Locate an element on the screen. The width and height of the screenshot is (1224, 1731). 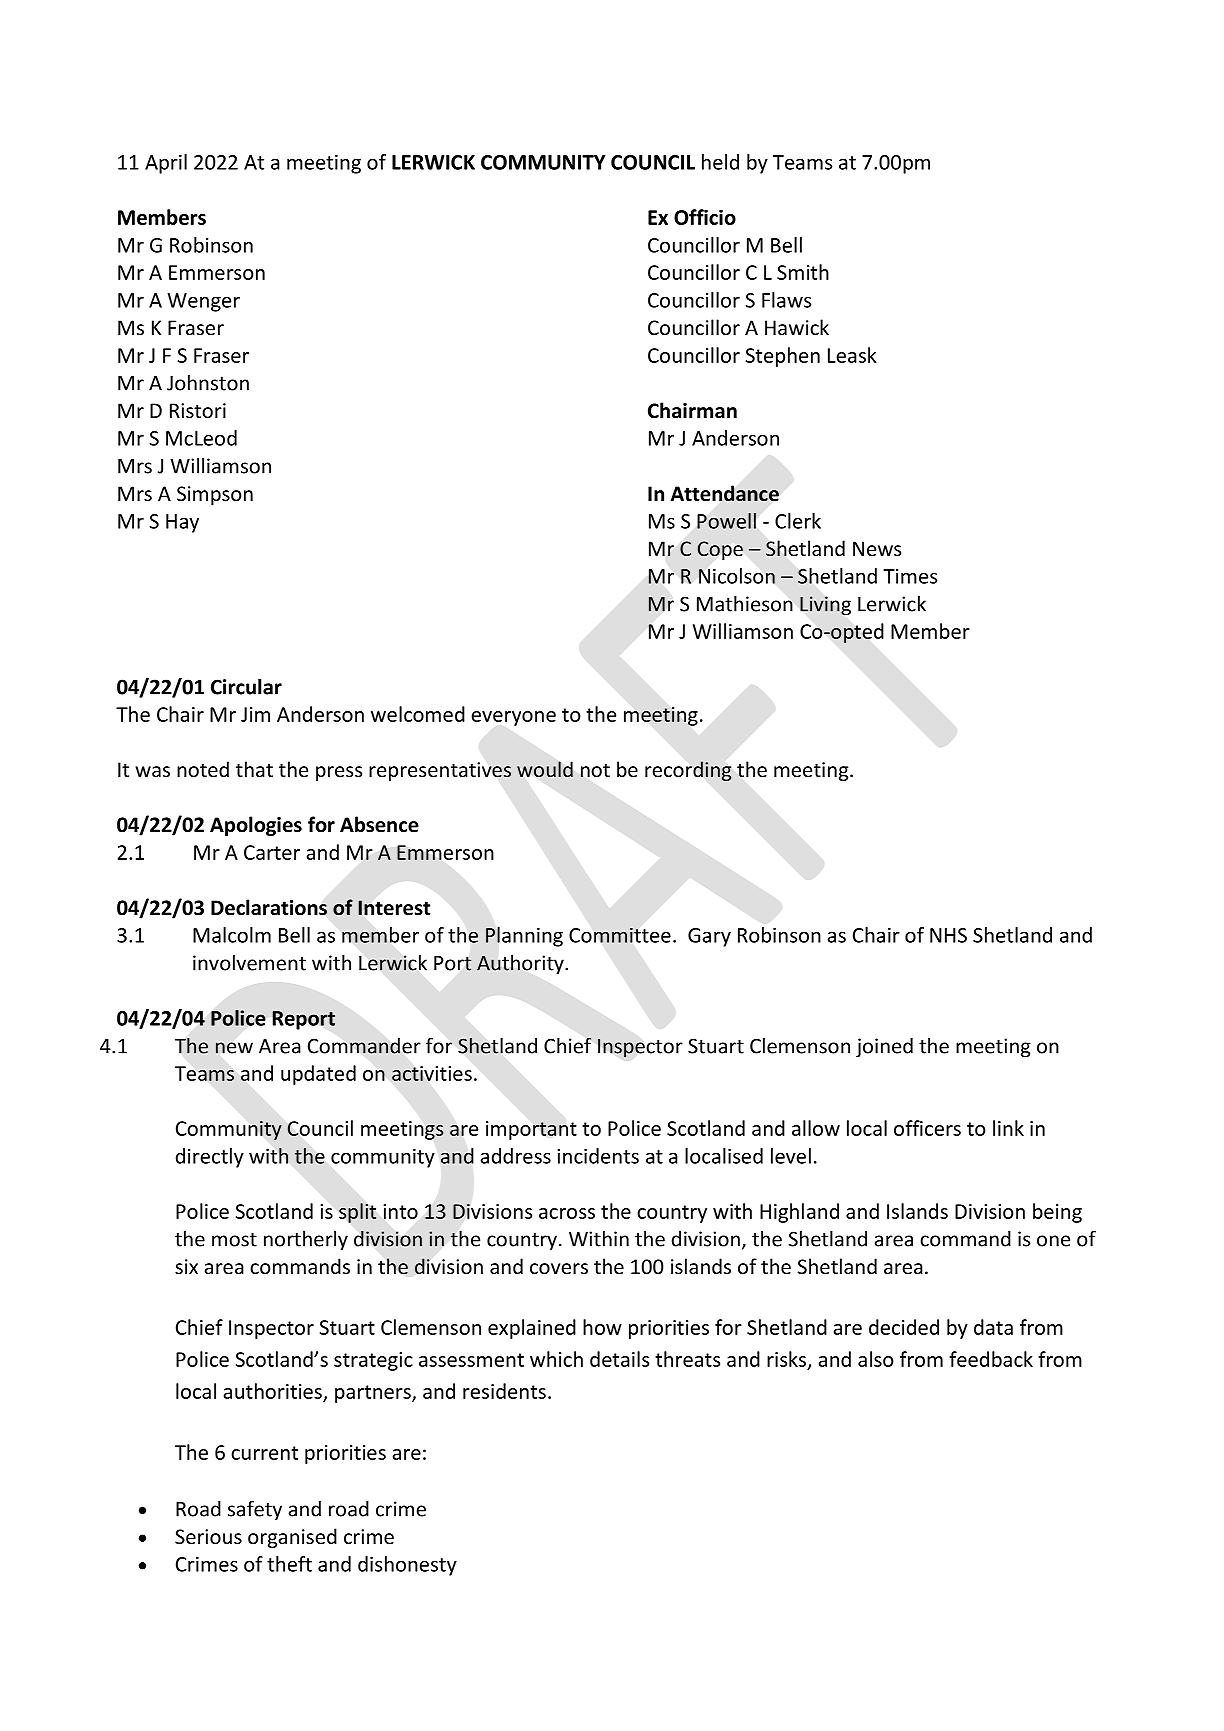
safety is located at coordinates (255, 1510).
